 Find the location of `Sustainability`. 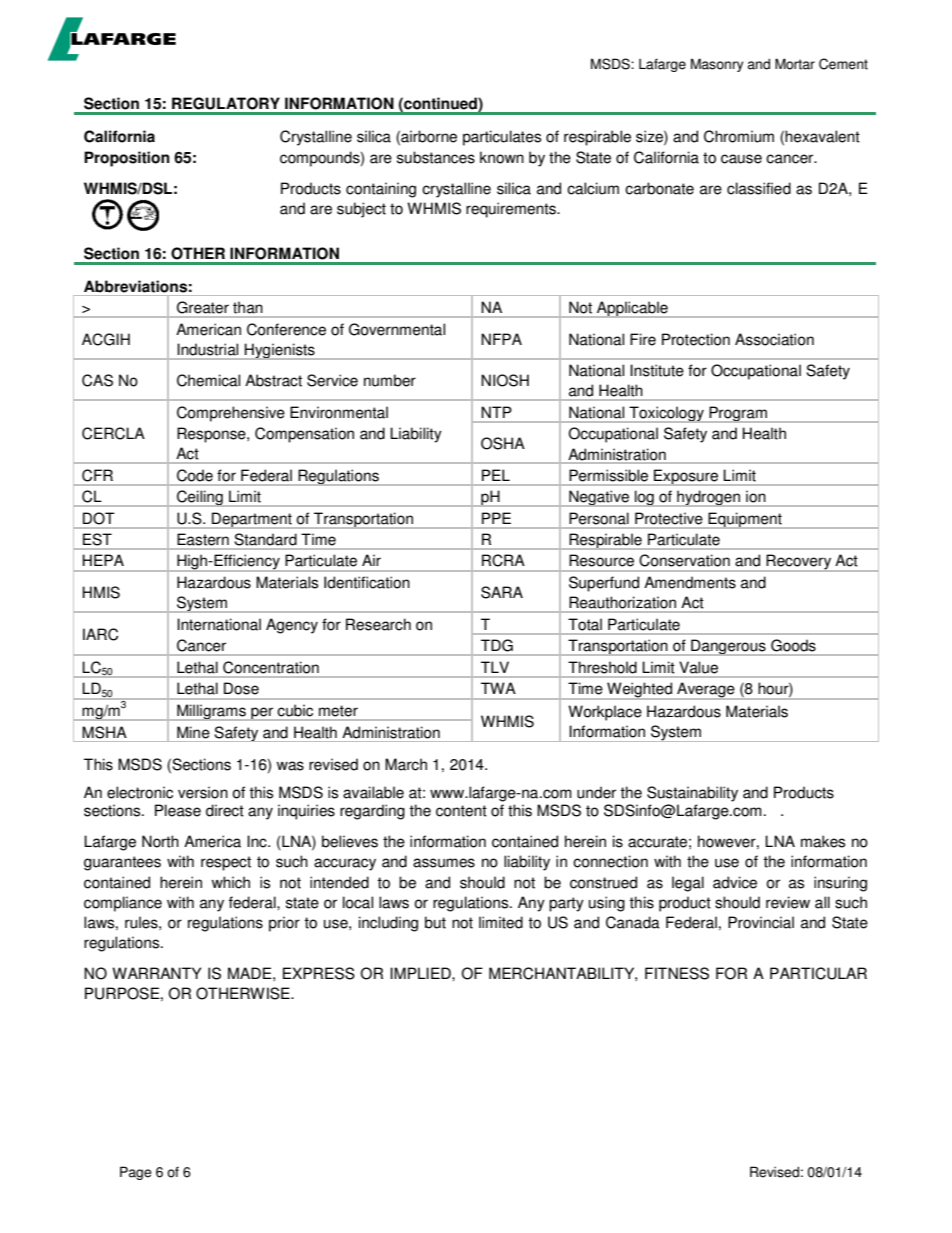

Sustainability is located at coordinates (692, 794).
